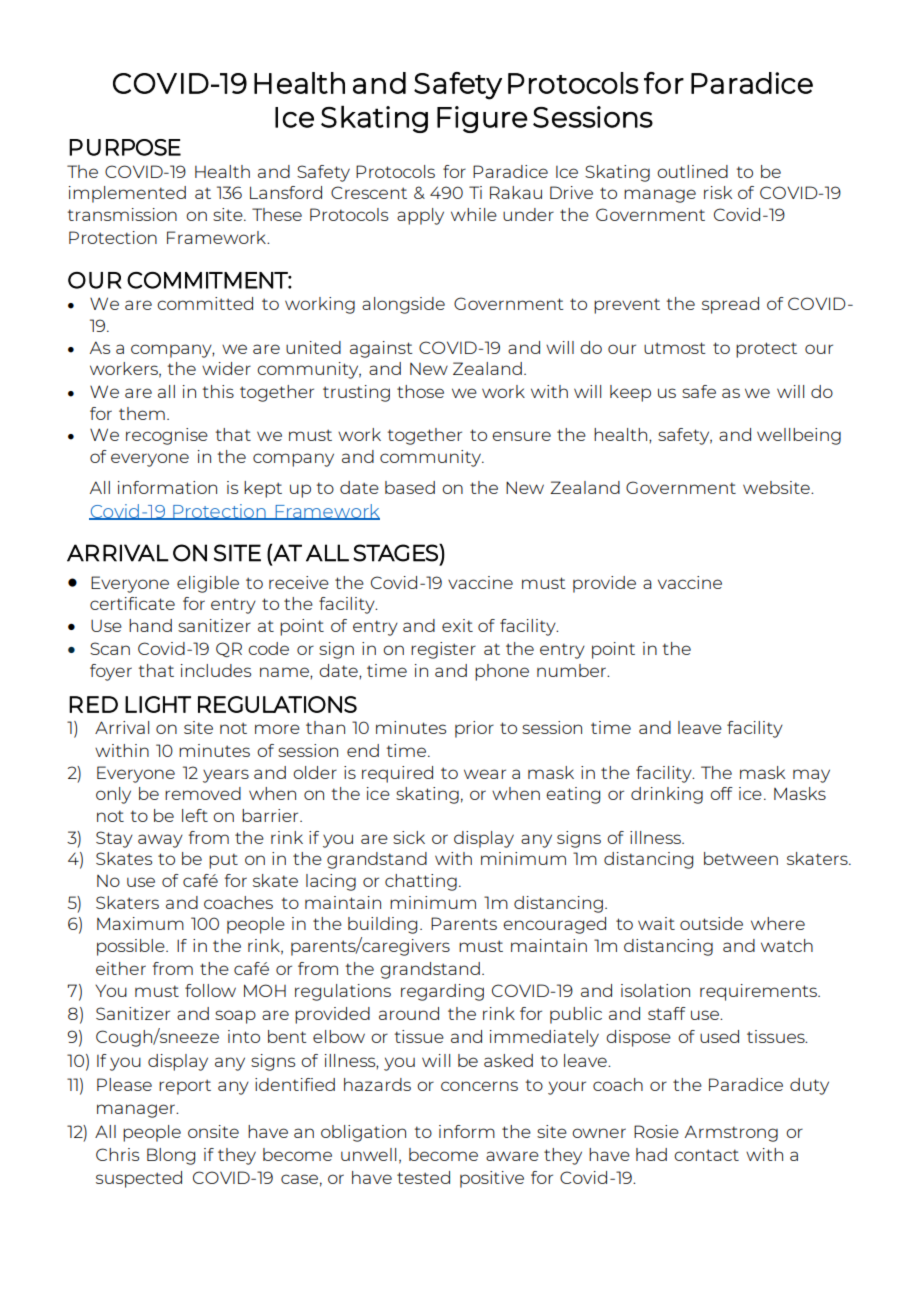 The height and width of the page is (1308, 924). Describe the element at coordinates (223, 861) in the page. I see `put` at that location.
